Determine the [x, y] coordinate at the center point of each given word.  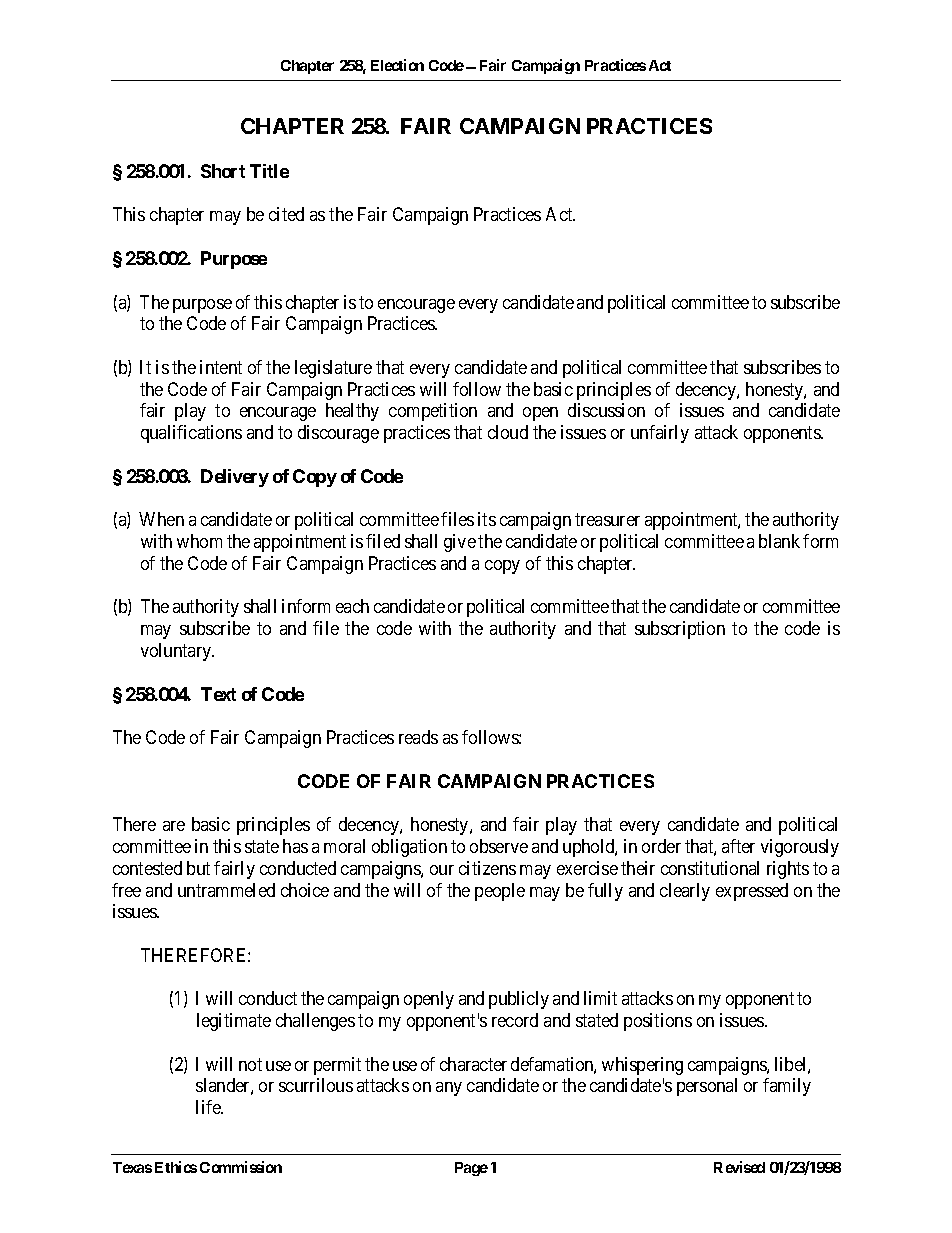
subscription [680, 630]
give [460, 543]
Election [397, 65]
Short [223, 171]
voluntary [177, 652]
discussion [606, 410]
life [209, 1107]
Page [471, 1169]
